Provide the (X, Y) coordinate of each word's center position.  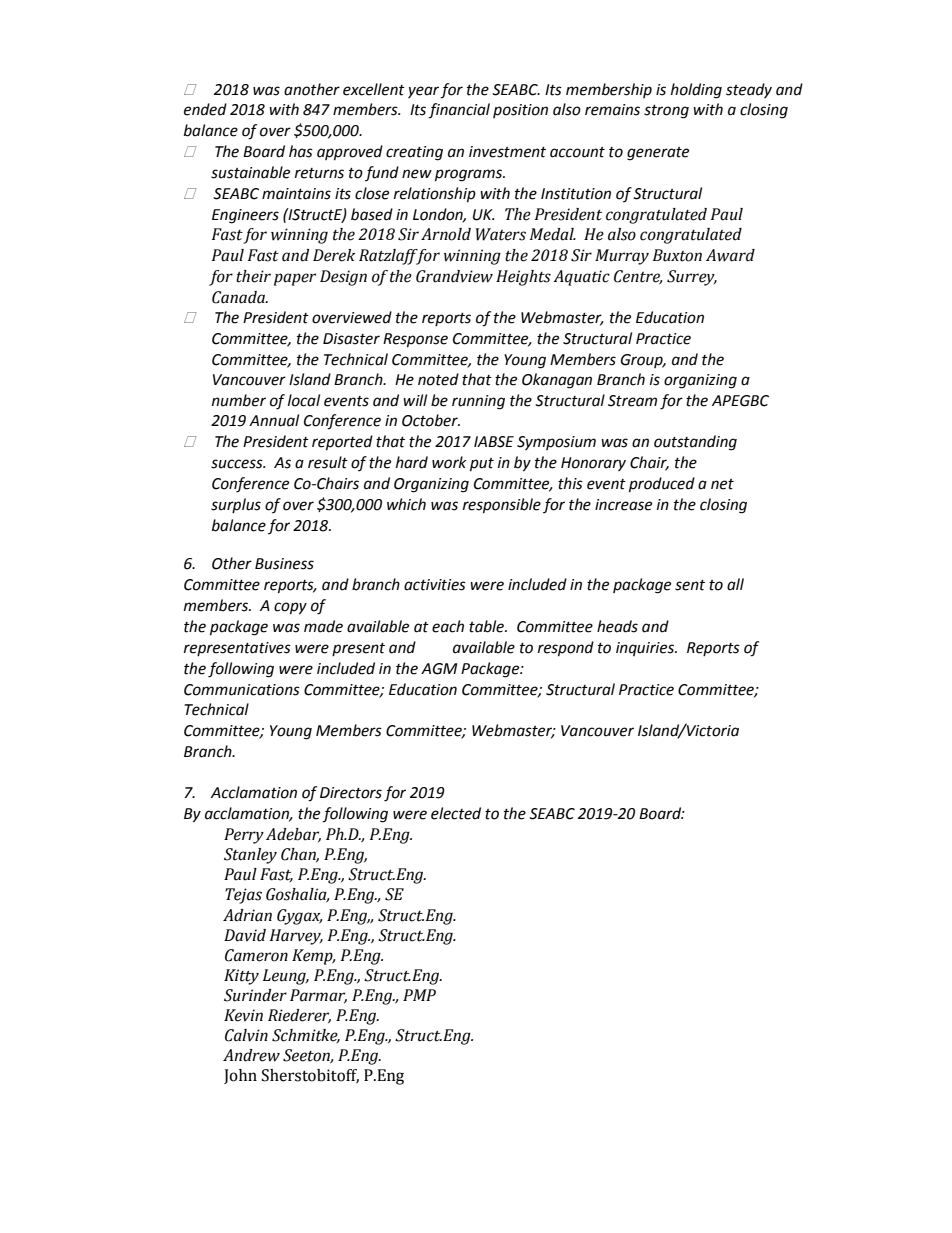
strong (666, 112)
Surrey (692, 278)
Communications (242, 690)
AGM (439, 669)
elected (456, 813)
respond (566, 649)
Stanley (250, 856)
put (482, 465)
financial (459, 111)
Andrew (251, 1055)
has (301, 151)
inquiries (646, 649)
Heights (523, 278)
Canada (240, 297)
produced (662, 485)
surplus (236, 505)
